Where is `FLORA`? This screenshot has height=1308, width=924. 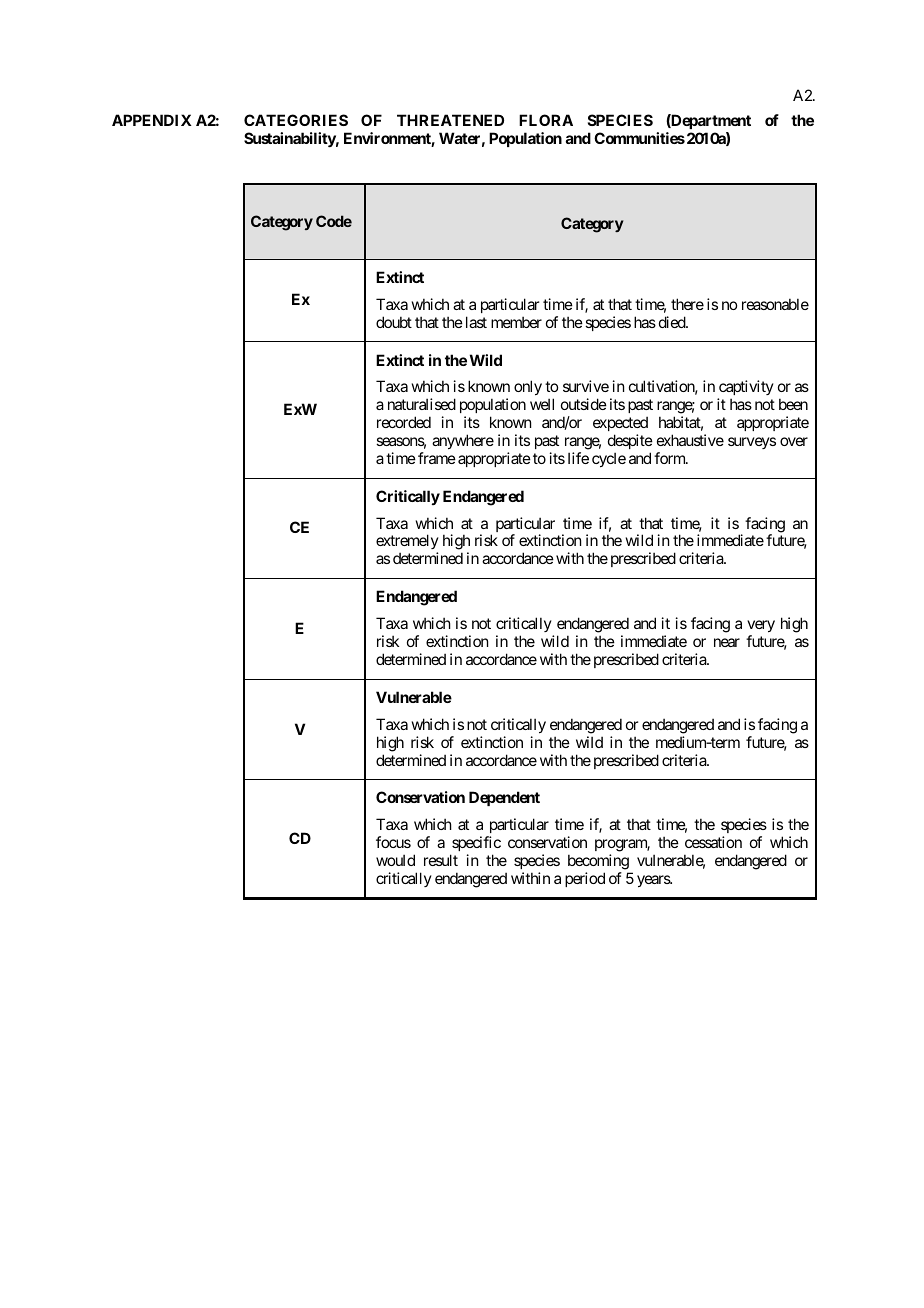 FLORA is located at coordinates (546, 120).
